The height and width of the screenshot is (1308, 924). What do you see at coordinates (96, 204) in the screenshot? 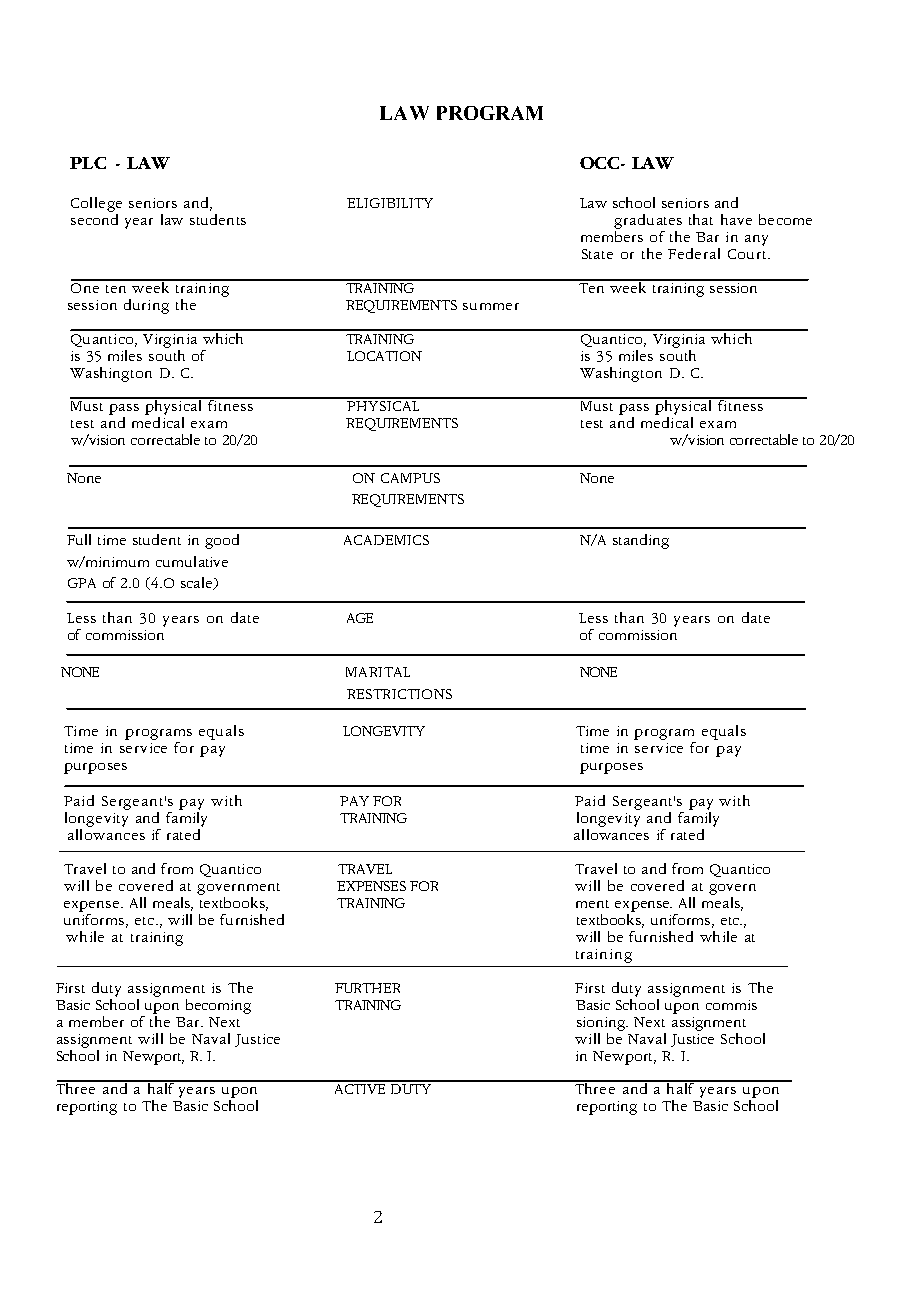
I see `College` at bounding box center [96, 204].
